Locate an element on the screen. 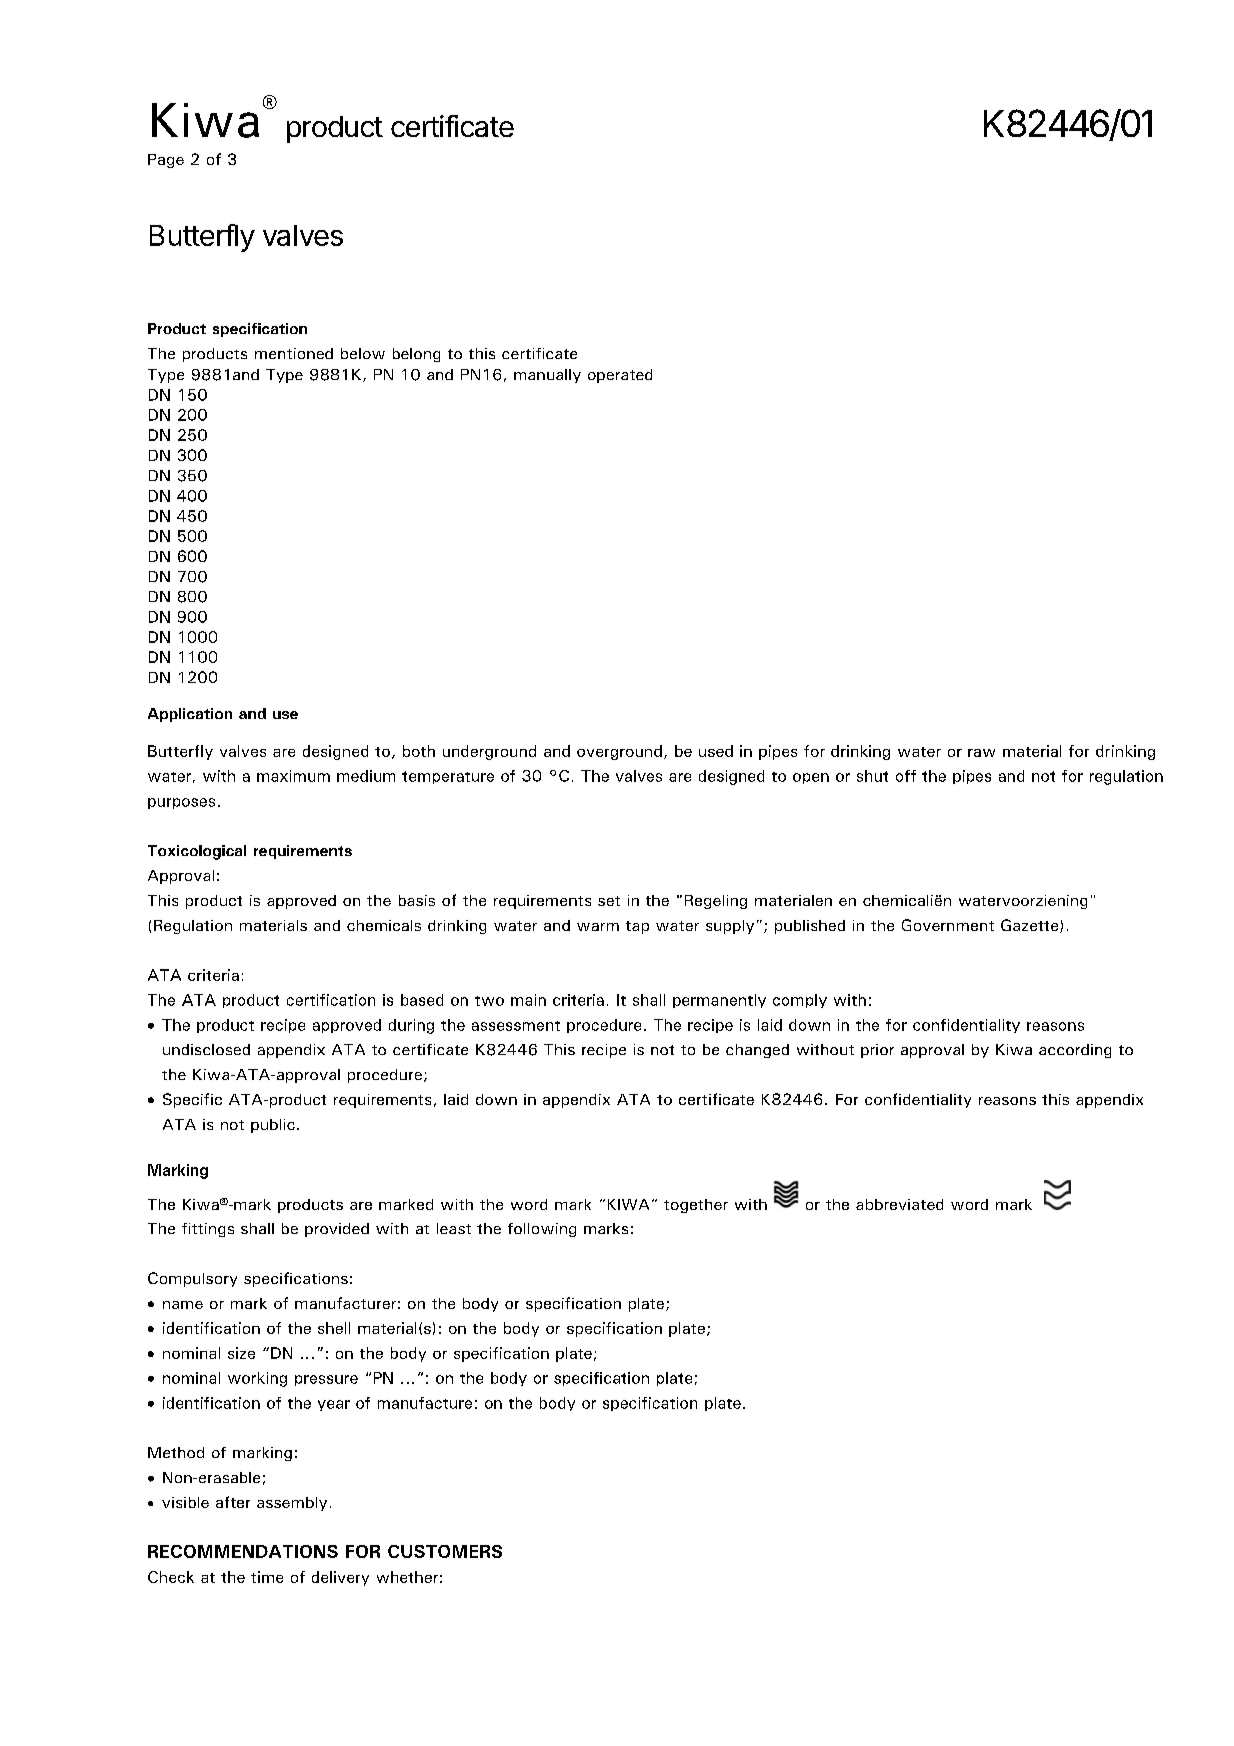  Government is located at coordinates (948, 925).
